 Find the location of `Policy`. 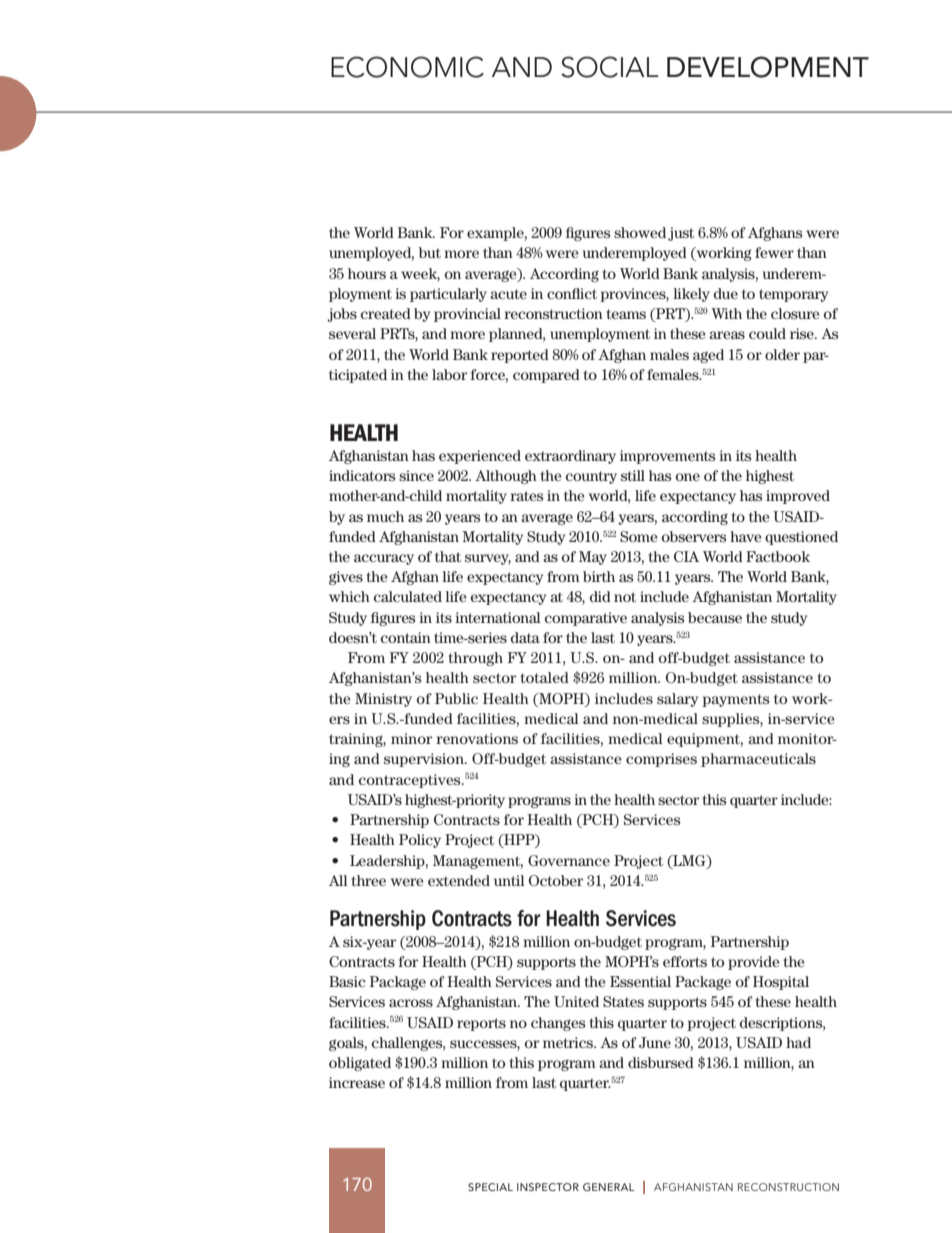

Policy is located at coordinates (420, 841).
